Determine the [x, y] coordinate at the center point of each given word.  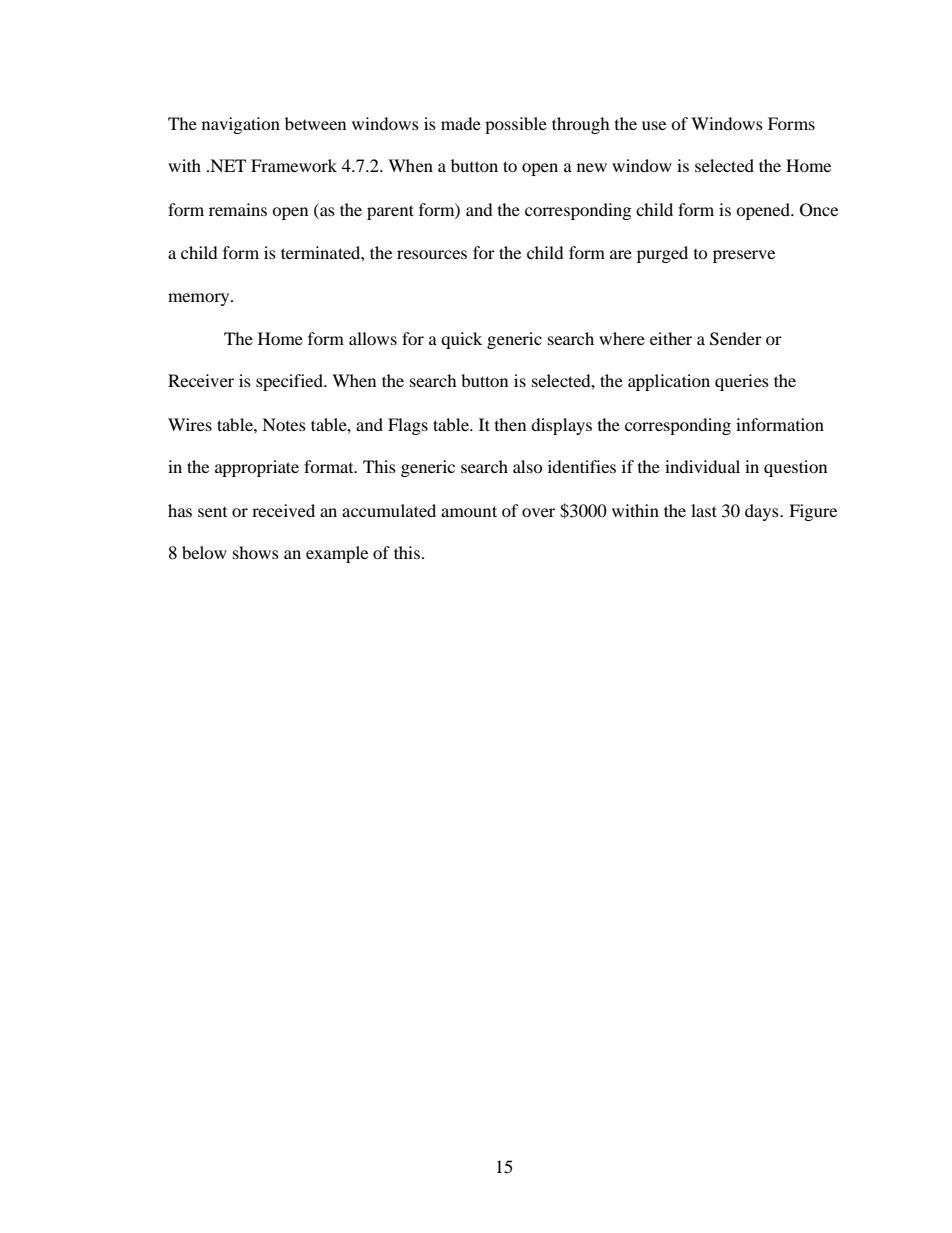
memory [200, 299]
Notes [284, 424]
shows [256, 552]
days [763, 512]
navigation [241, 125]
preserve [744, 256]
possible [516, 125]
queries [742, 382]
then [510, 424]
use [654, 125]
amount [469, 511]
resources [432, 254]
